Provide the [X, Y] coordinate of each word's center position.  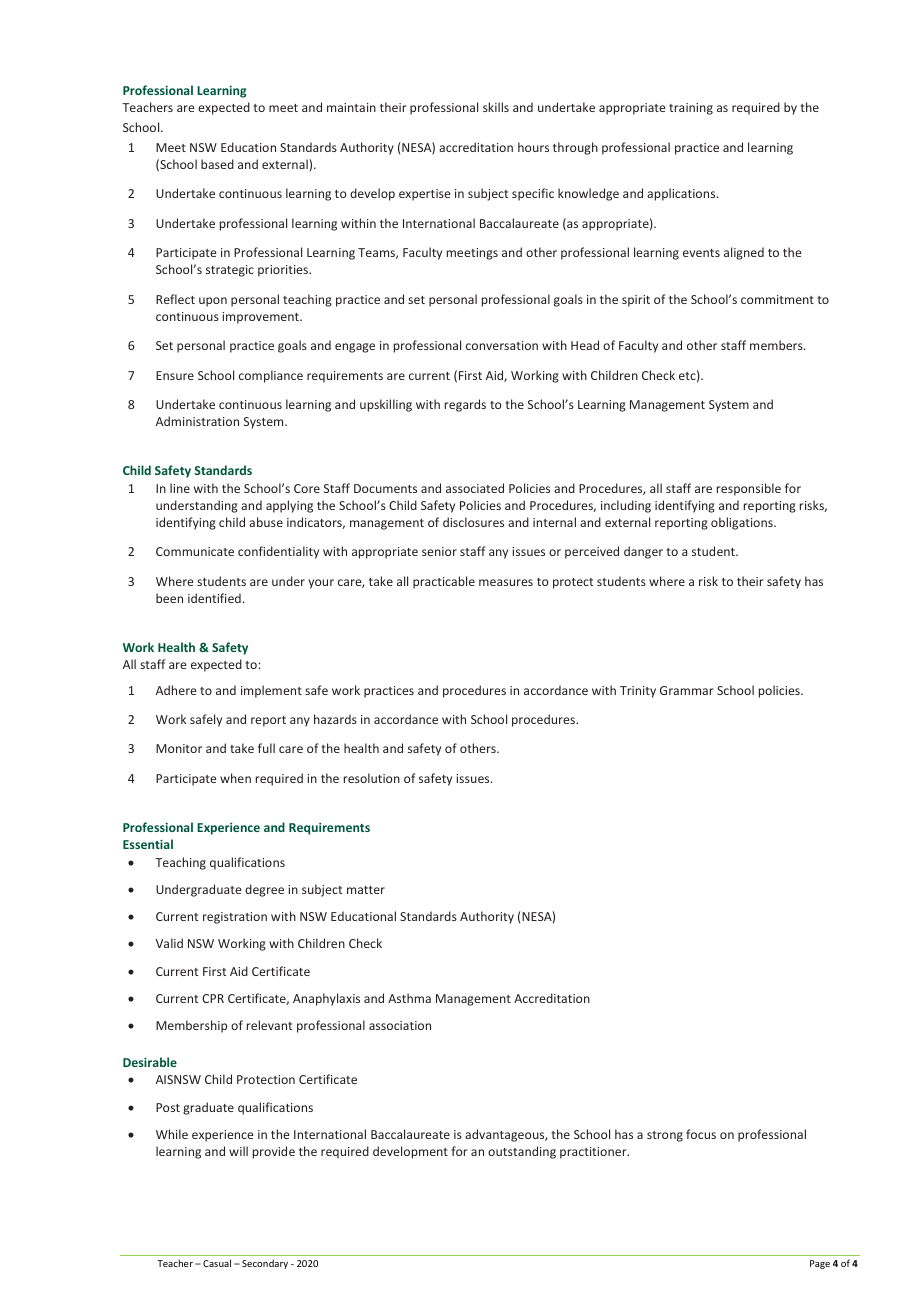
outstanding [522, 1152]
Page [820, 1264]
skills [496, 107]
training [691, 109]
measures [506, 582]
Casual [217, 1263]
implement [271, 691]
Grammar [686, 690]
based [217, 164]
